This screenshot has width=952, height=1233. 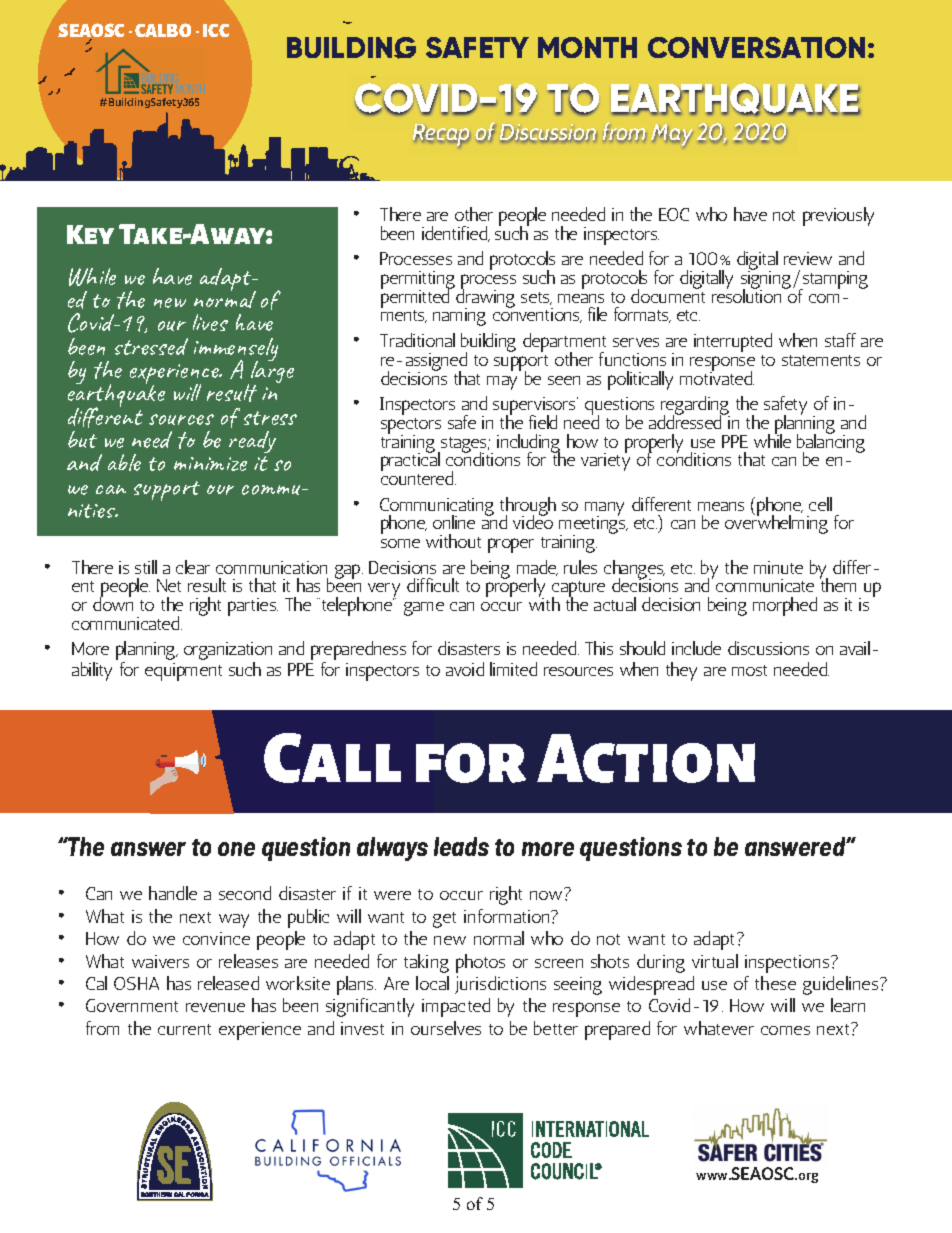 I want to click on revenue, so click(x=215, y=1007).
